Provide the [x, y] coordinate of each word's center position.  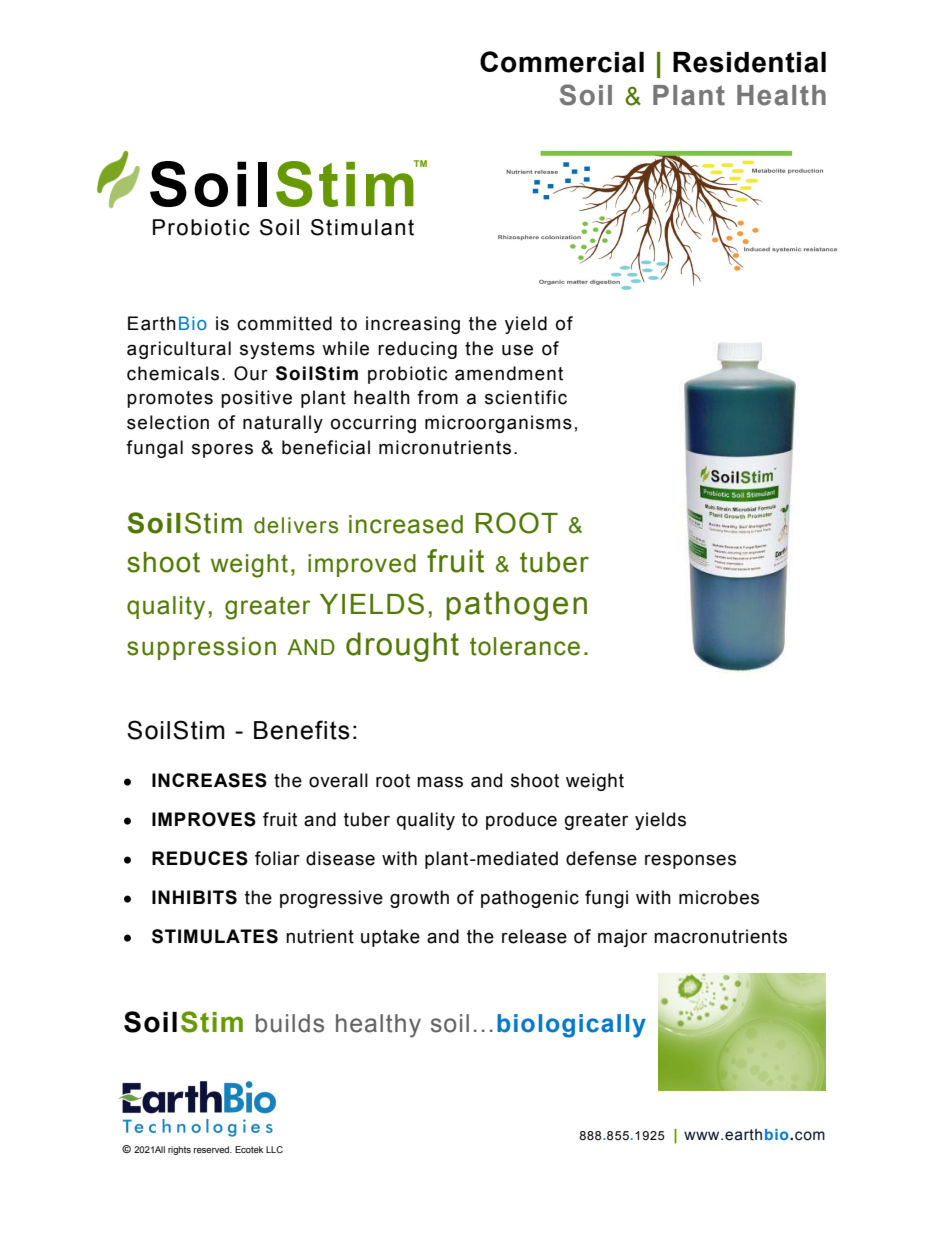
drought [402, 647]
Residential [749, 62]
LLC [274, 1149]
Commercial [562, 62]
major [622, 938]
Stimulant [362, 227]
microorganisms [498, 424]
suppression [201, 648]
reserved [213, 1149]
